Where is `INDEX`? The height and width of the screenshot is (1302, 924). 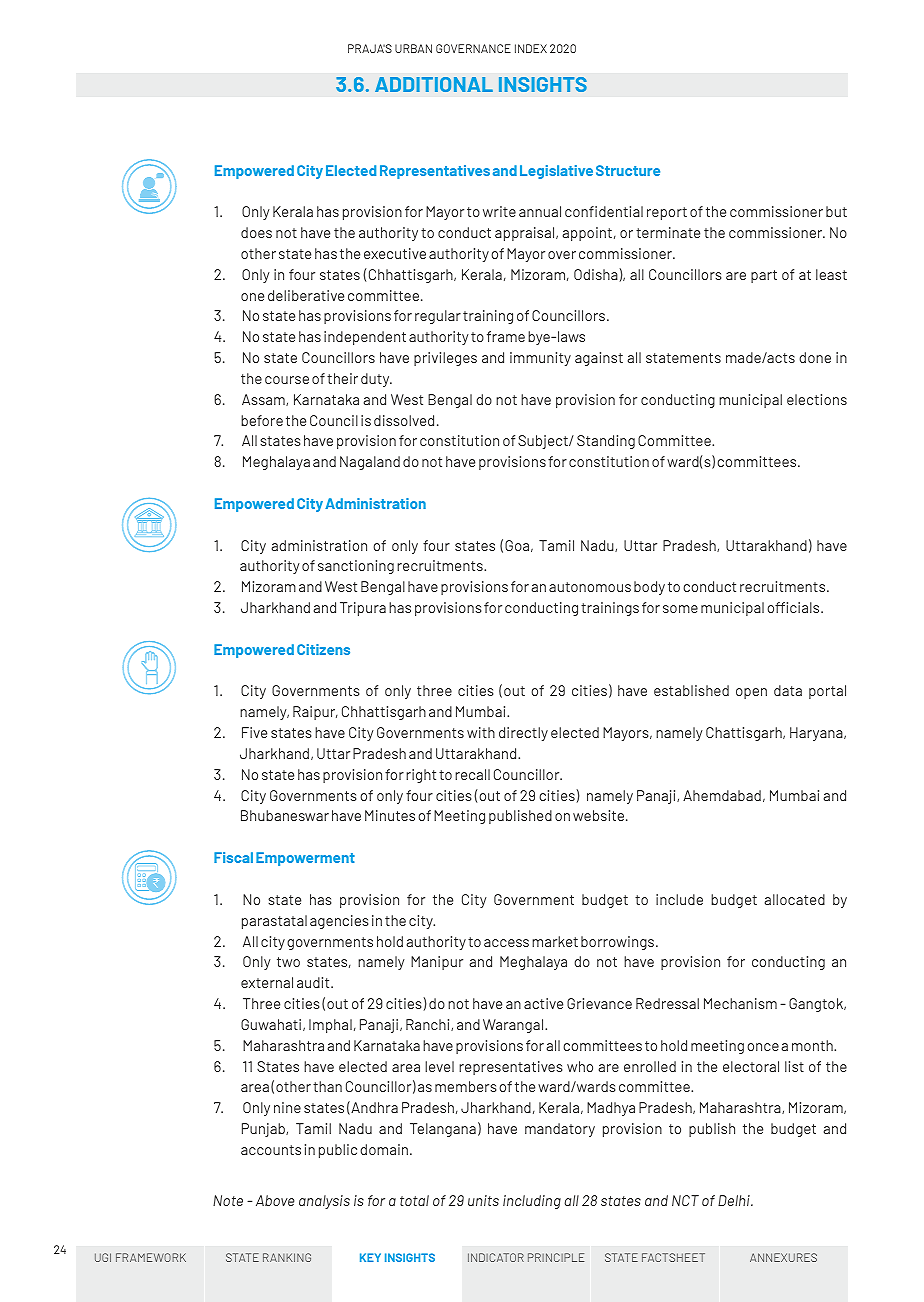
INDEX is located at coordinates (531, 48).
